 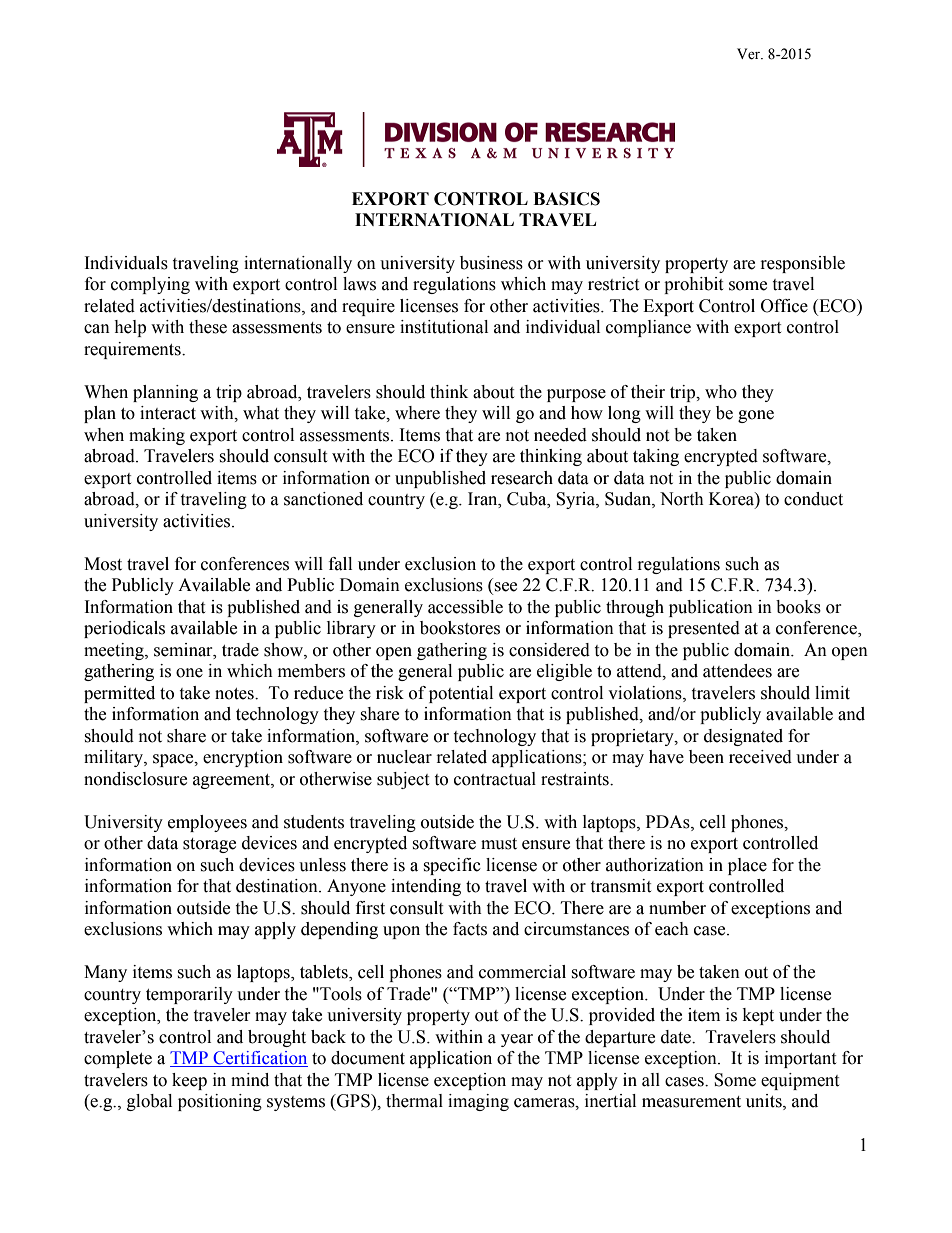 What do you see at coordinates (803, 264) in the screenshot?
I see `responsible` at bounding box center [803, 264].
